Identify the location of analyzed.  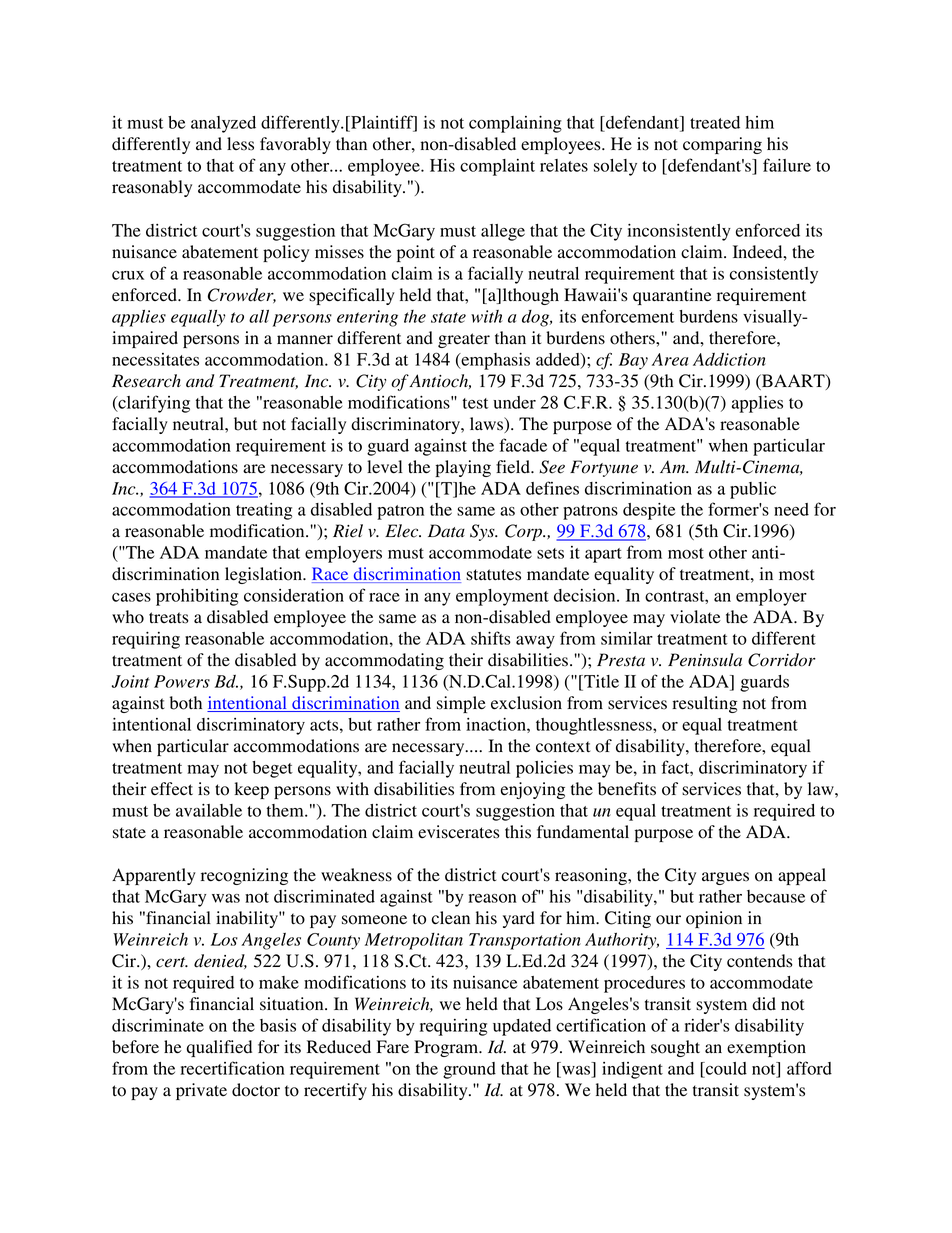
(223, 124).
